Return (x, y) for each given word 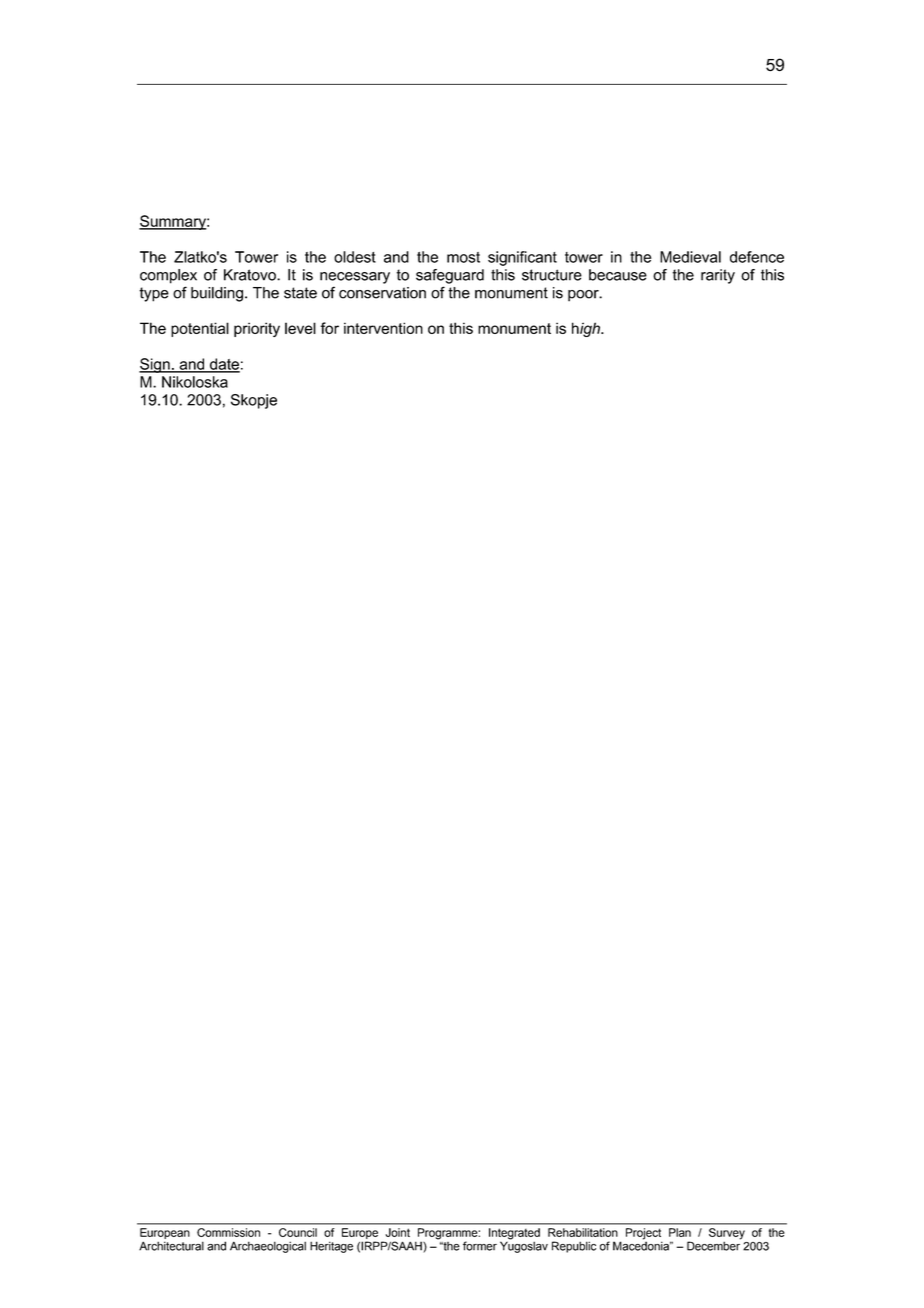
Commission (228, 1232)
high (587, 329)
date (224, 365)
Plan (680, 1232)
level (300, 328)
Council (298, 1232)
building (217, 294)
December (714, 1245)
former (480, 1246)
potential (200, 329)
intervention (383, 328)
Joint (397, 1232)
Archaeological (268, 1247)
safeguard (450, 276)
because (618, 275)
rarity (718, 276)
